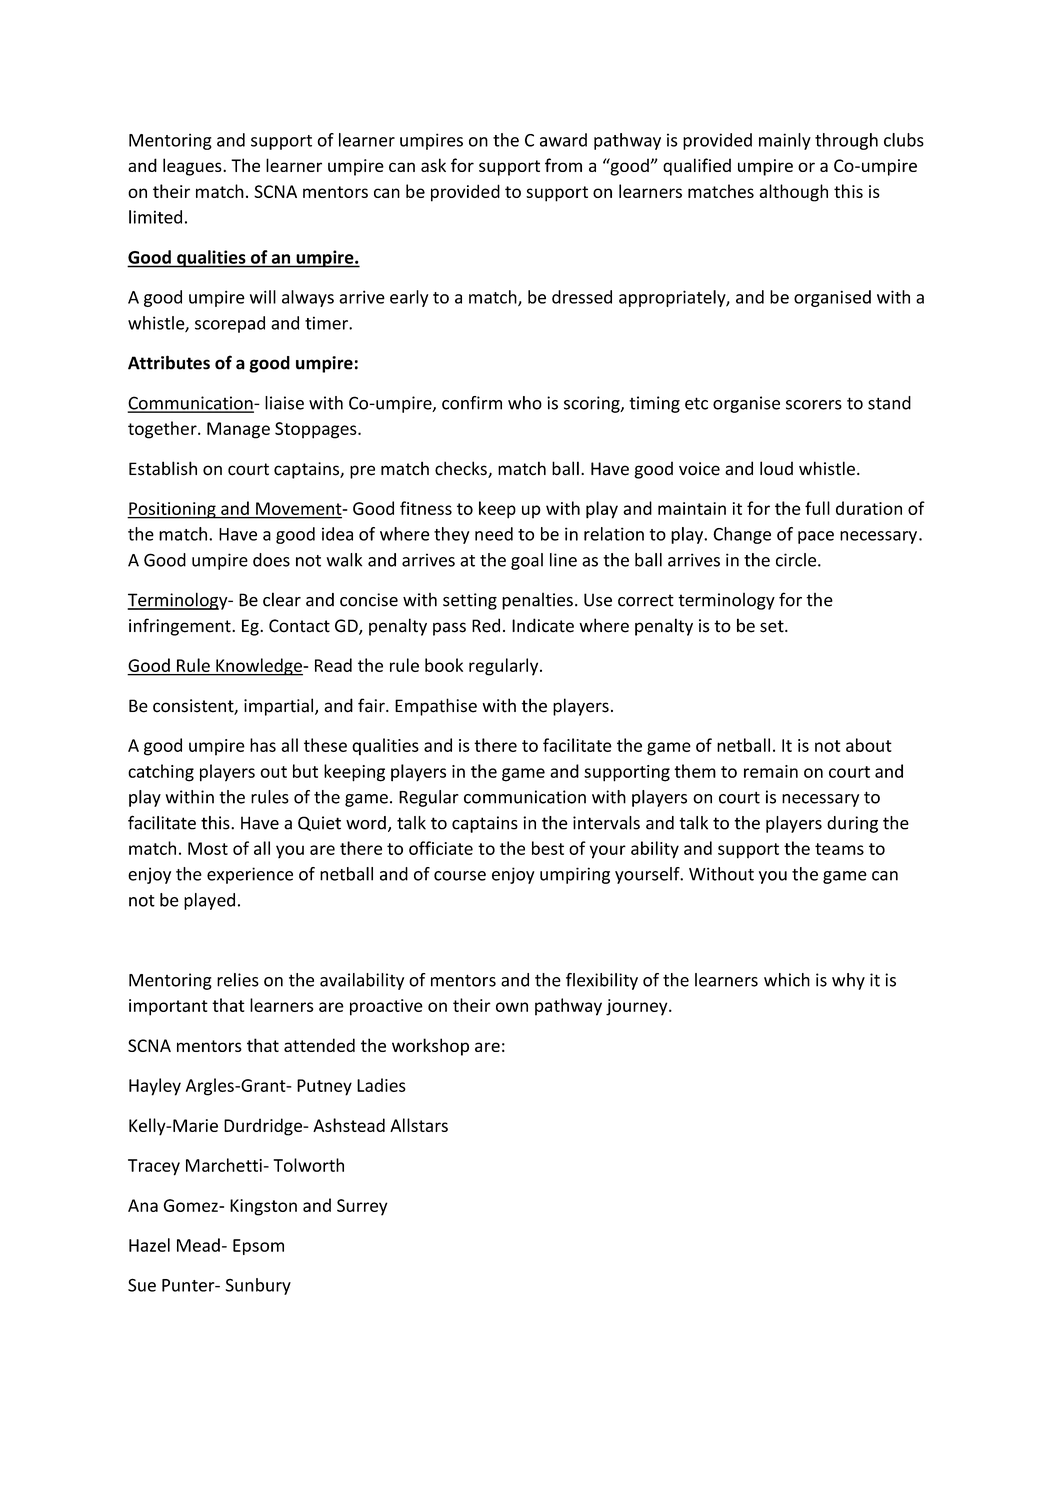 The image size is (1057, 1495). What do you see at coordinates (494, 534) in the screenshot?
I see `need` at bounding box center [494, 534].
